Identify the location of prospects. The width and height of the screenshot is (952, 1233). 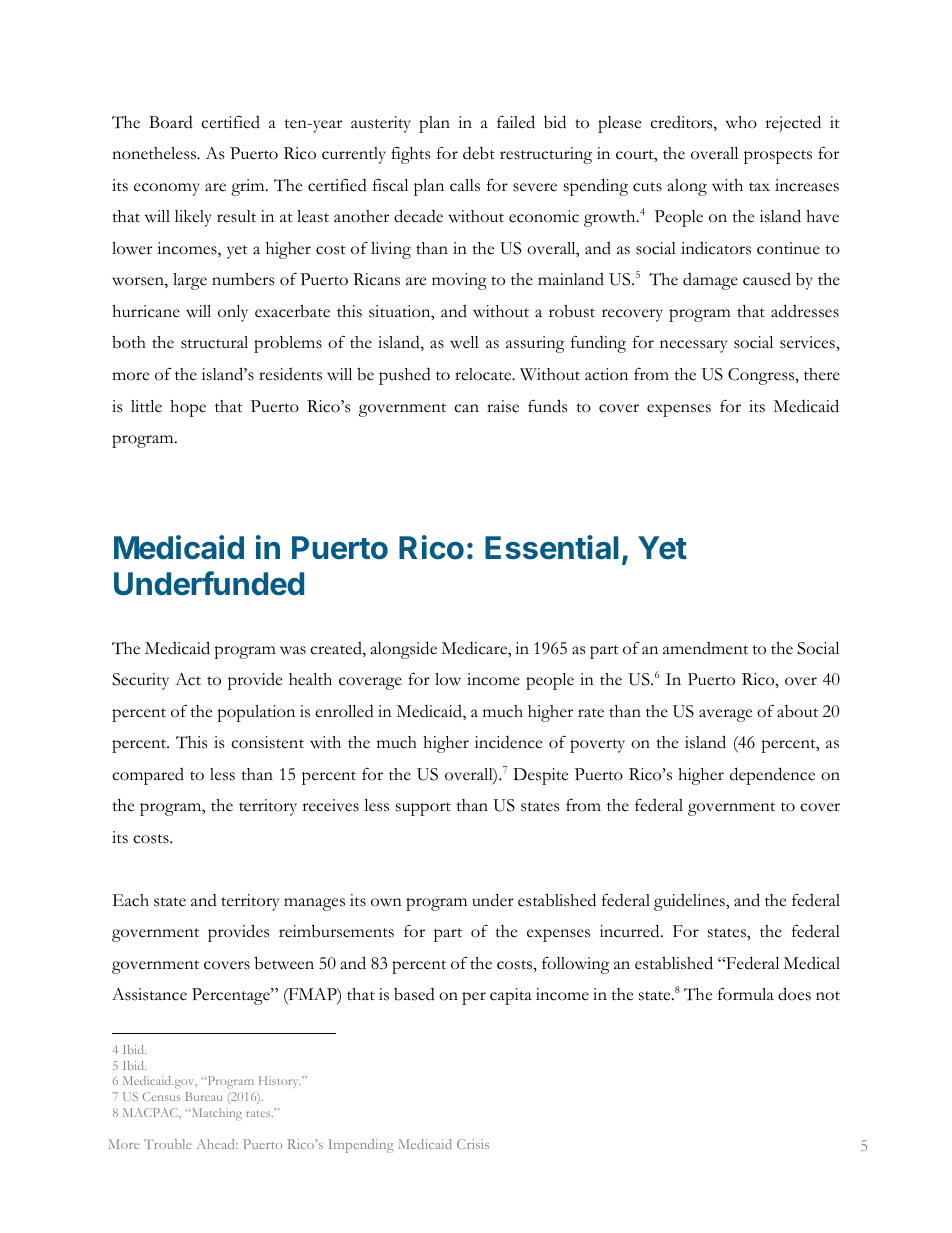
(778, 157).
